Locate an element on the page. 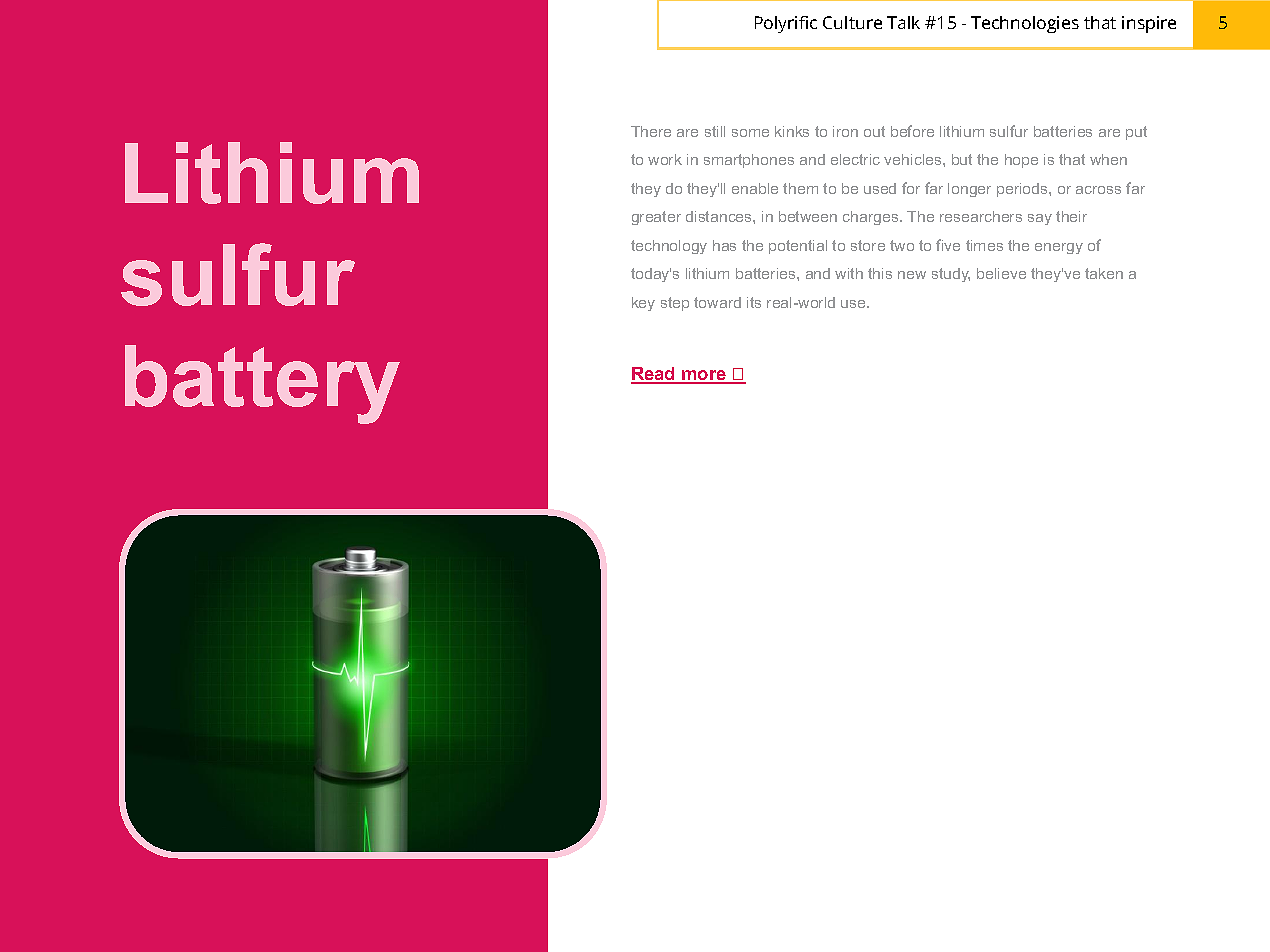 The height and width of the document is (952, 1270). believe is located at coordinates (1001, 273).
